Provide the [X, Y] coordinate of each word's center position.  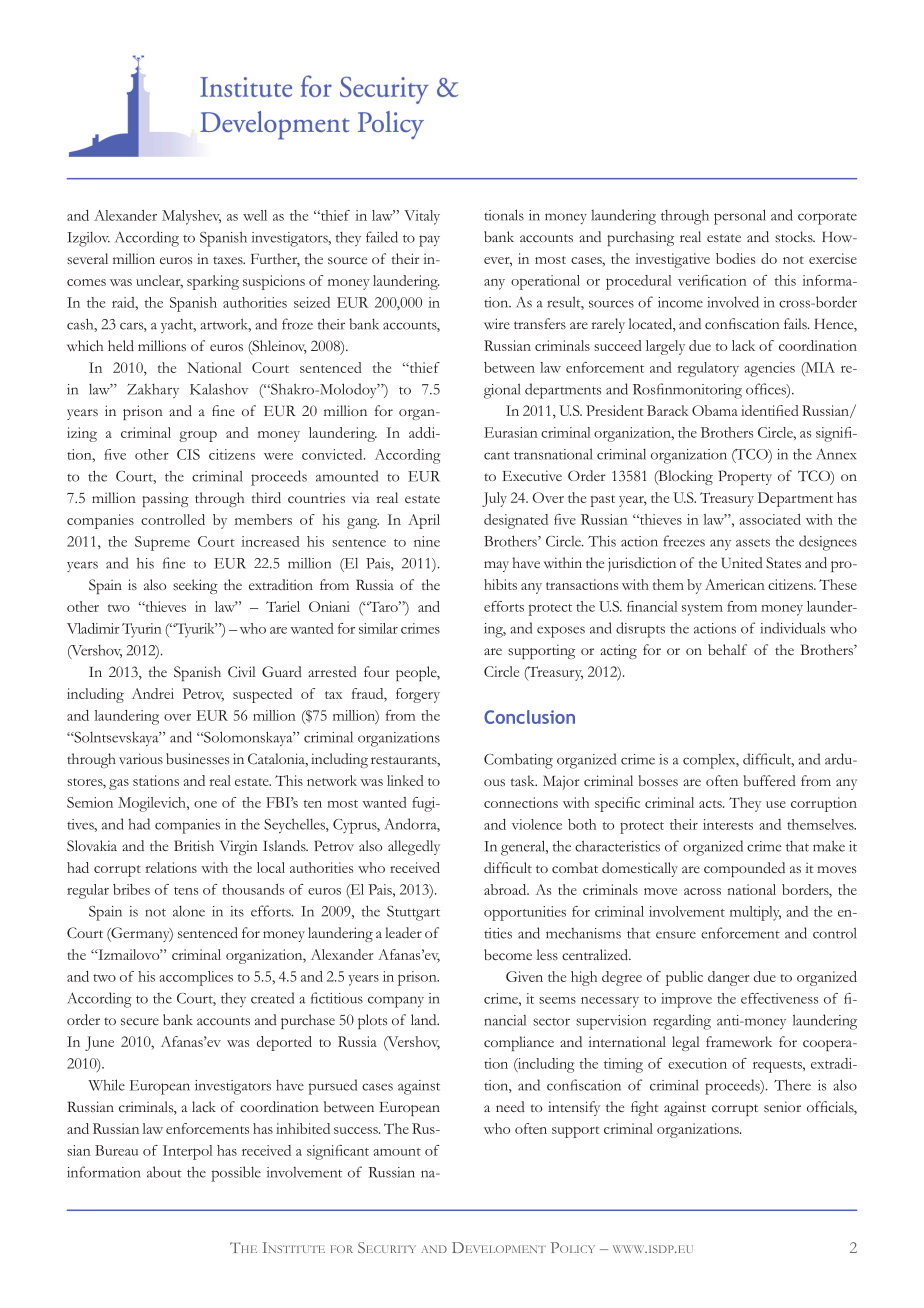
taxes [229, 260]
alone [189, 911]
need [510, 1106]
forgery [418, 695]
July [494, 499]
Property [745, 477]
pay [429, 241]
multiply [755, 913]
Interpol [187, 1152]
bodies [735, 258]
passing [165, 499]
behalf [727, 649]
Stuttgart [413, 913]
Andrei [153, 693]
